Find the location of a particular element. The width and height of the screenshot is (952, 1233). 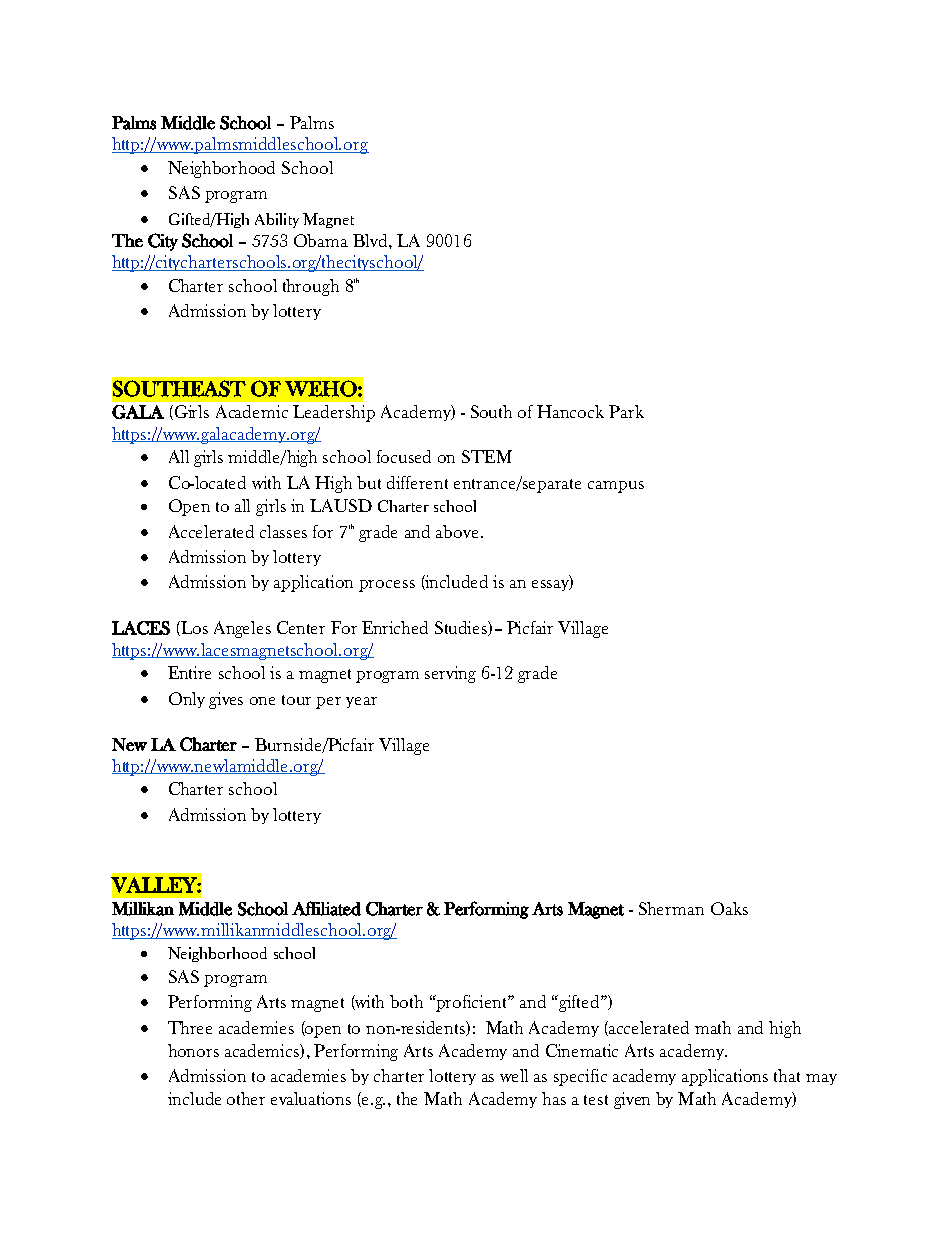

one is located at coordinates (262, 701).
